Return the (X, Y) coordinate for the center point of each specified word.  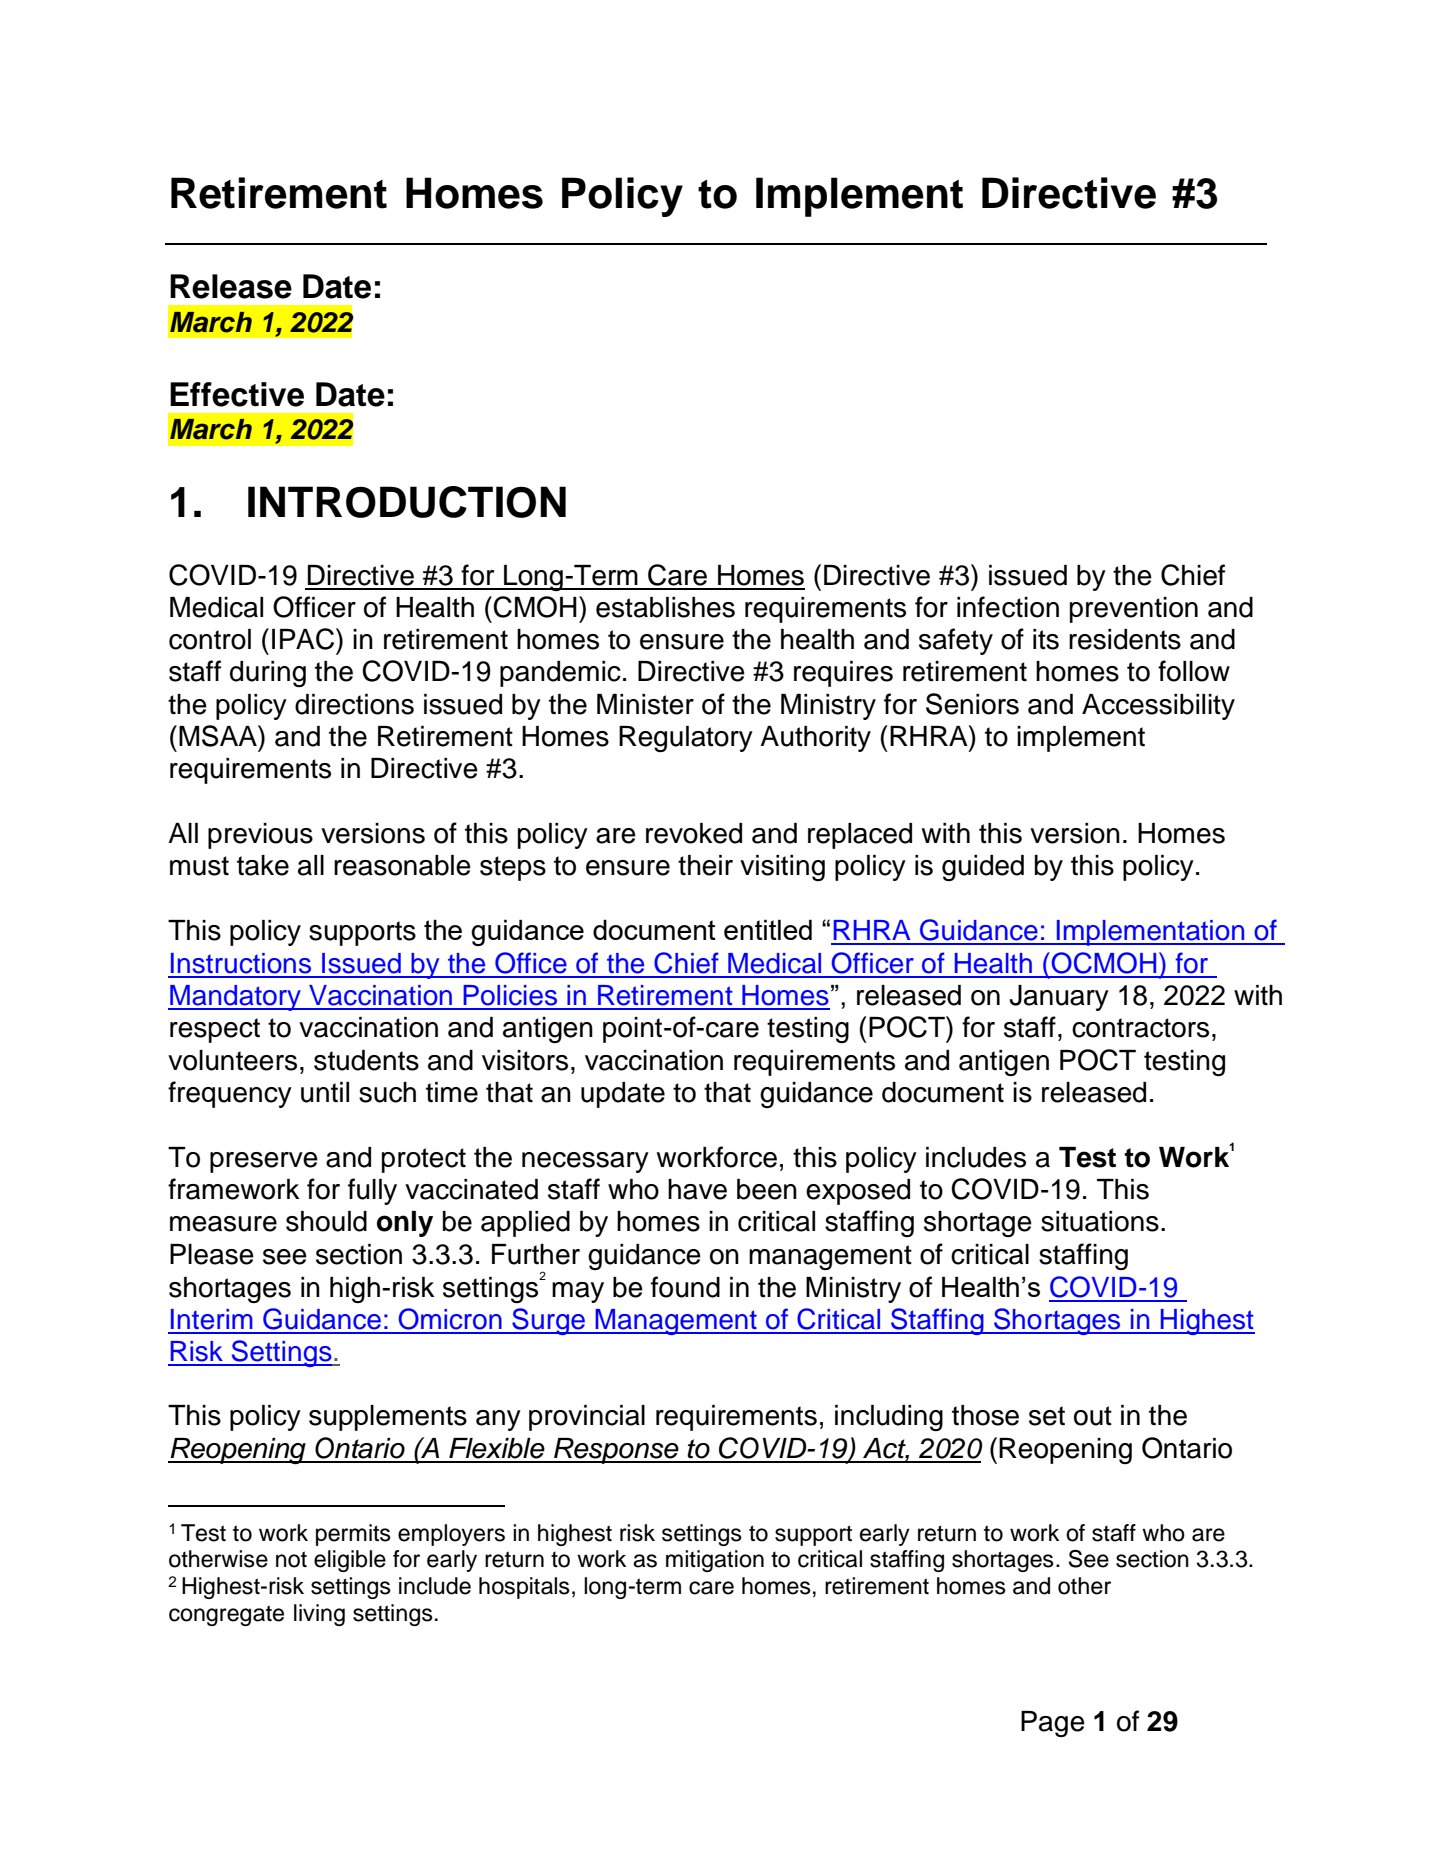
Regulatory (686, 739)
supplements (388, 1418)
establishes (665, 607)
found (685, 1287)
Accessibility (1158, 707)
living (319, 1615)
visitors (525, 1060)
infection (1008, 607)
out (1093, 1416)
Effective (237, 394)
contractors (1140, 1028)
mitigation (715, 1561)
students (366, 1060)
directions (354, 704)
